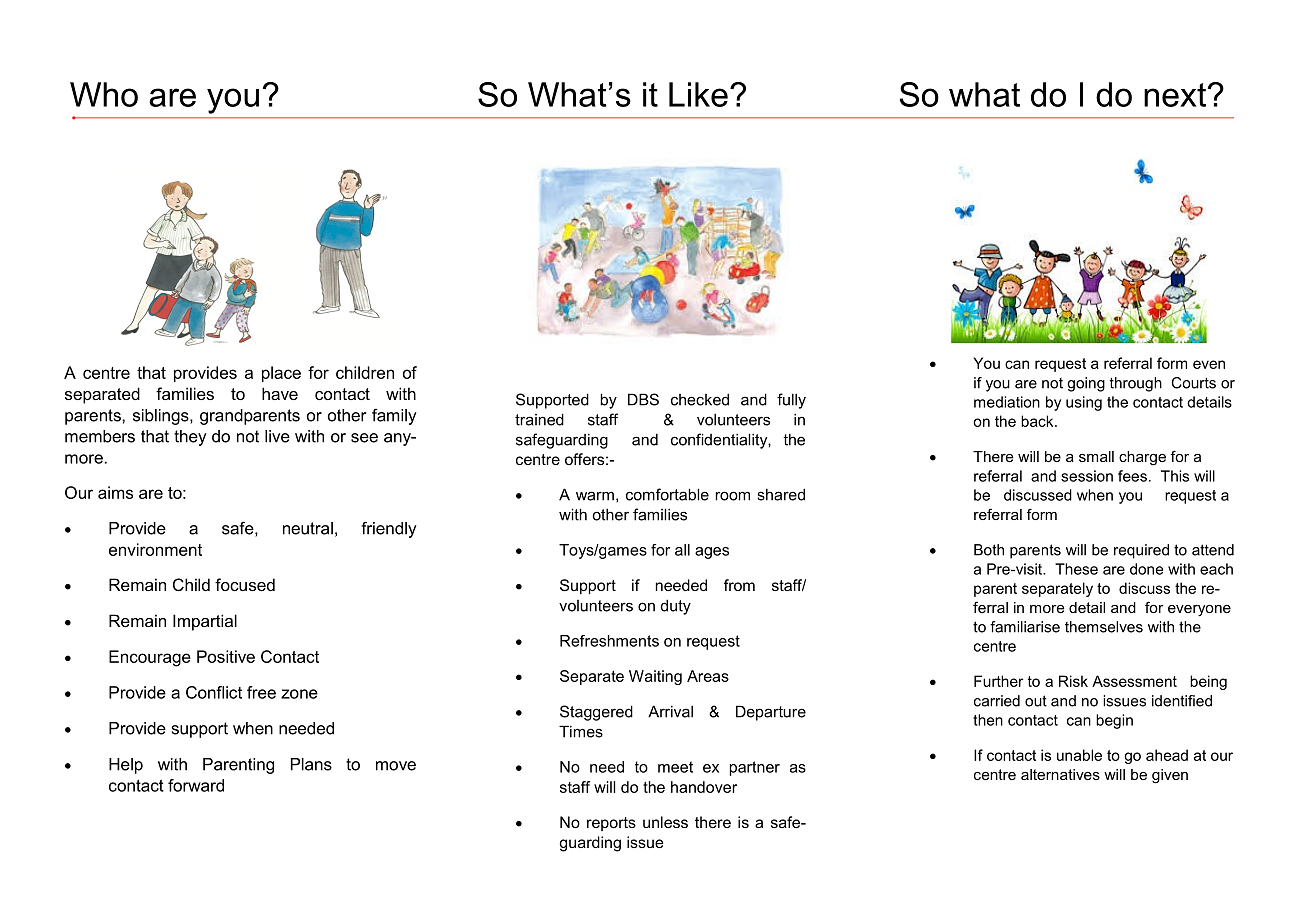 The height and width of the screenshot is (924, 1308). What do you see at coordinates (104, 94) in the screenshot?
I see `Who` at bounding box center [104, 94].
